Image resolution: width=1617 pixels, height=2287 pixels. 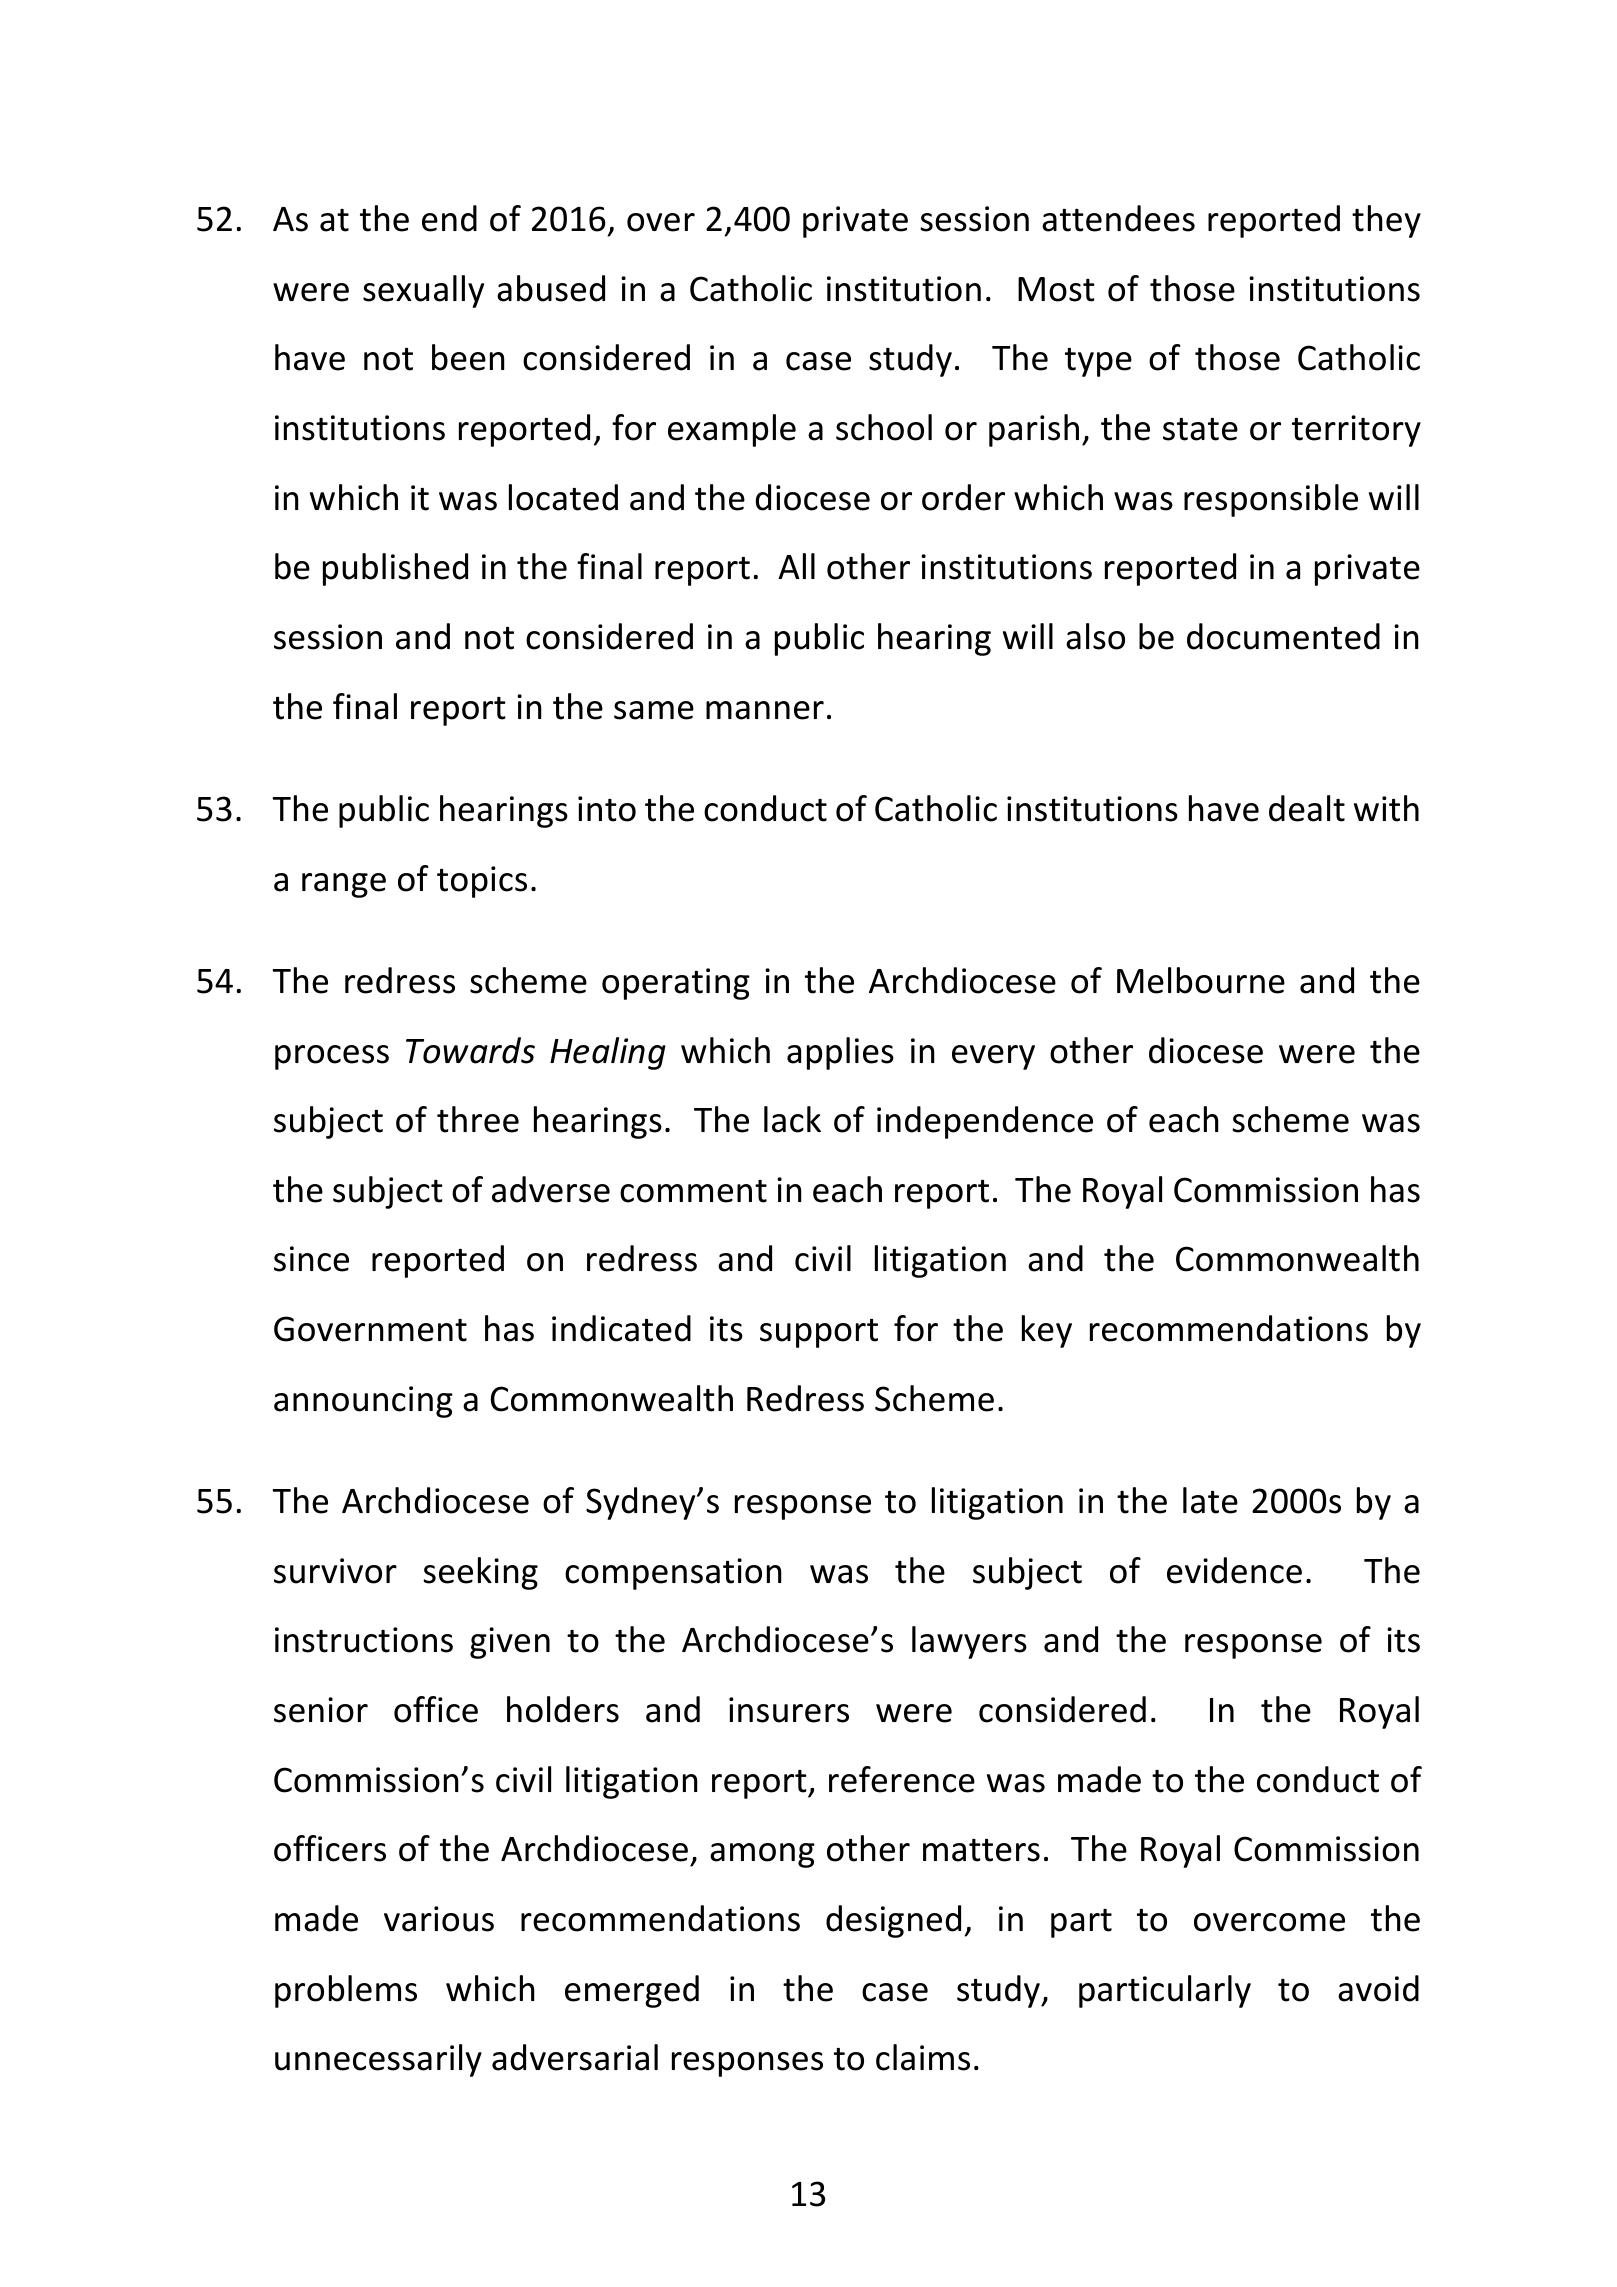 I want to click on manner, so click(x=765, y=710).
